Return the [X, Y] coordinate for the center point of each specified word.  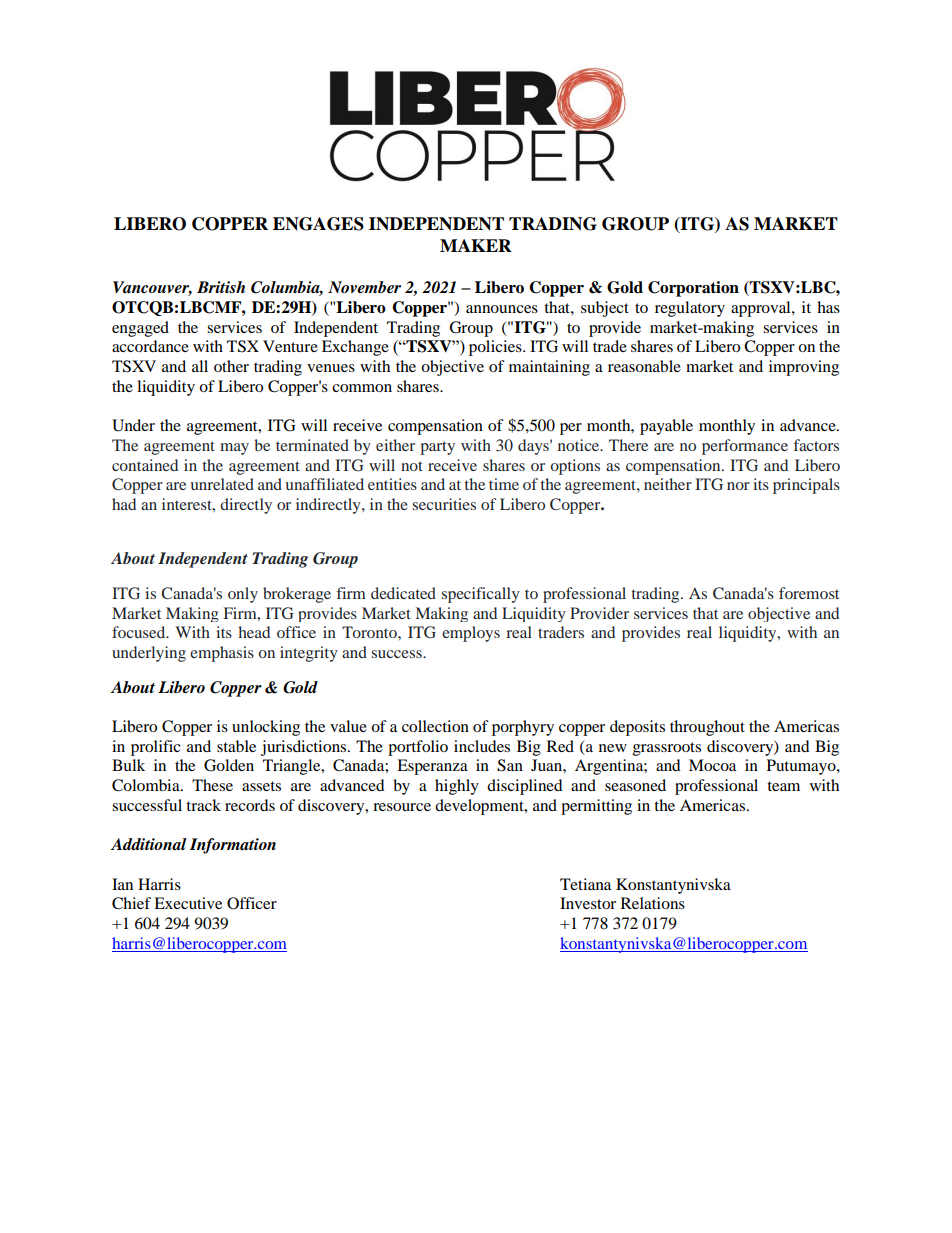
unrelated [222, 484]
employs [471, 634]
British [221, 287]
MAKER [476, 245]
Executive [188, 903]
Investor [588, 903]
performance [745, 447]
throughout [707, 728]
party [437, 448]
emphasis [222, 654]
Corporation [693, 289]
